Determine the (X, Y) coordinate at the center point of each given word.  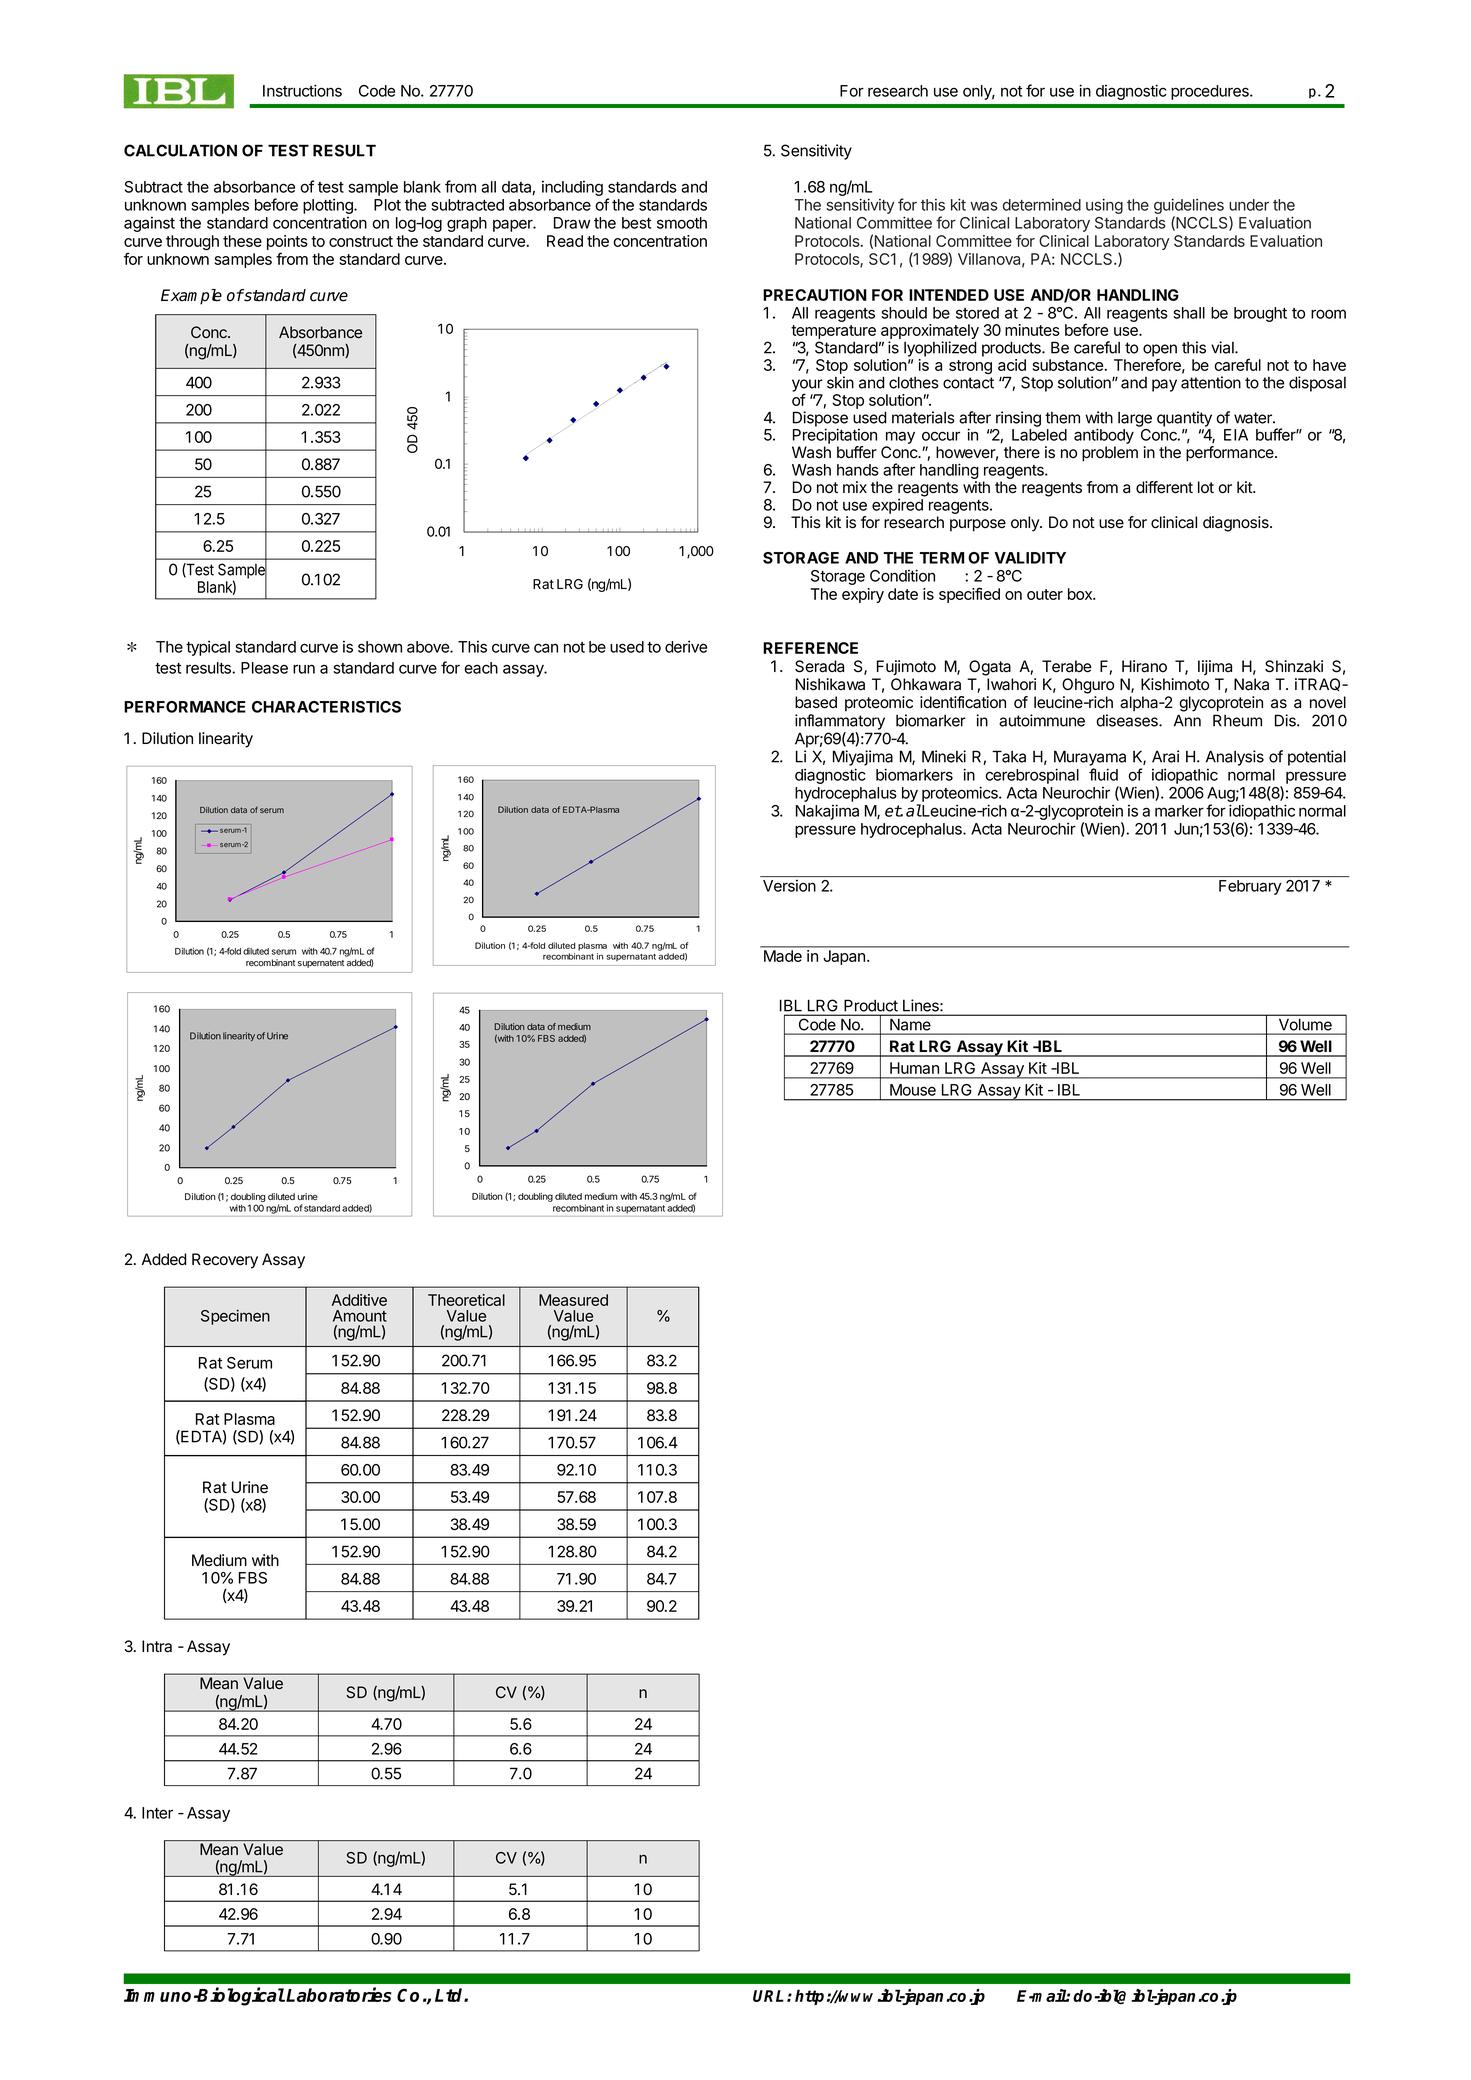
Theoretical (466, 1300)
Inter (157, 1813)
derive (686, 646)
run (304, 669)
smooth (682, 223)
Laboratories (339, 1994)
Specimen (235, 1317)
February (1250, 887)
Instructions (302, 90)
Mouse (913, 1090)
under (1249, 205)
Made (783, 956)
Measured (573, 1300)
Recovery (225, 1261)
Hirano (1144, 666)
